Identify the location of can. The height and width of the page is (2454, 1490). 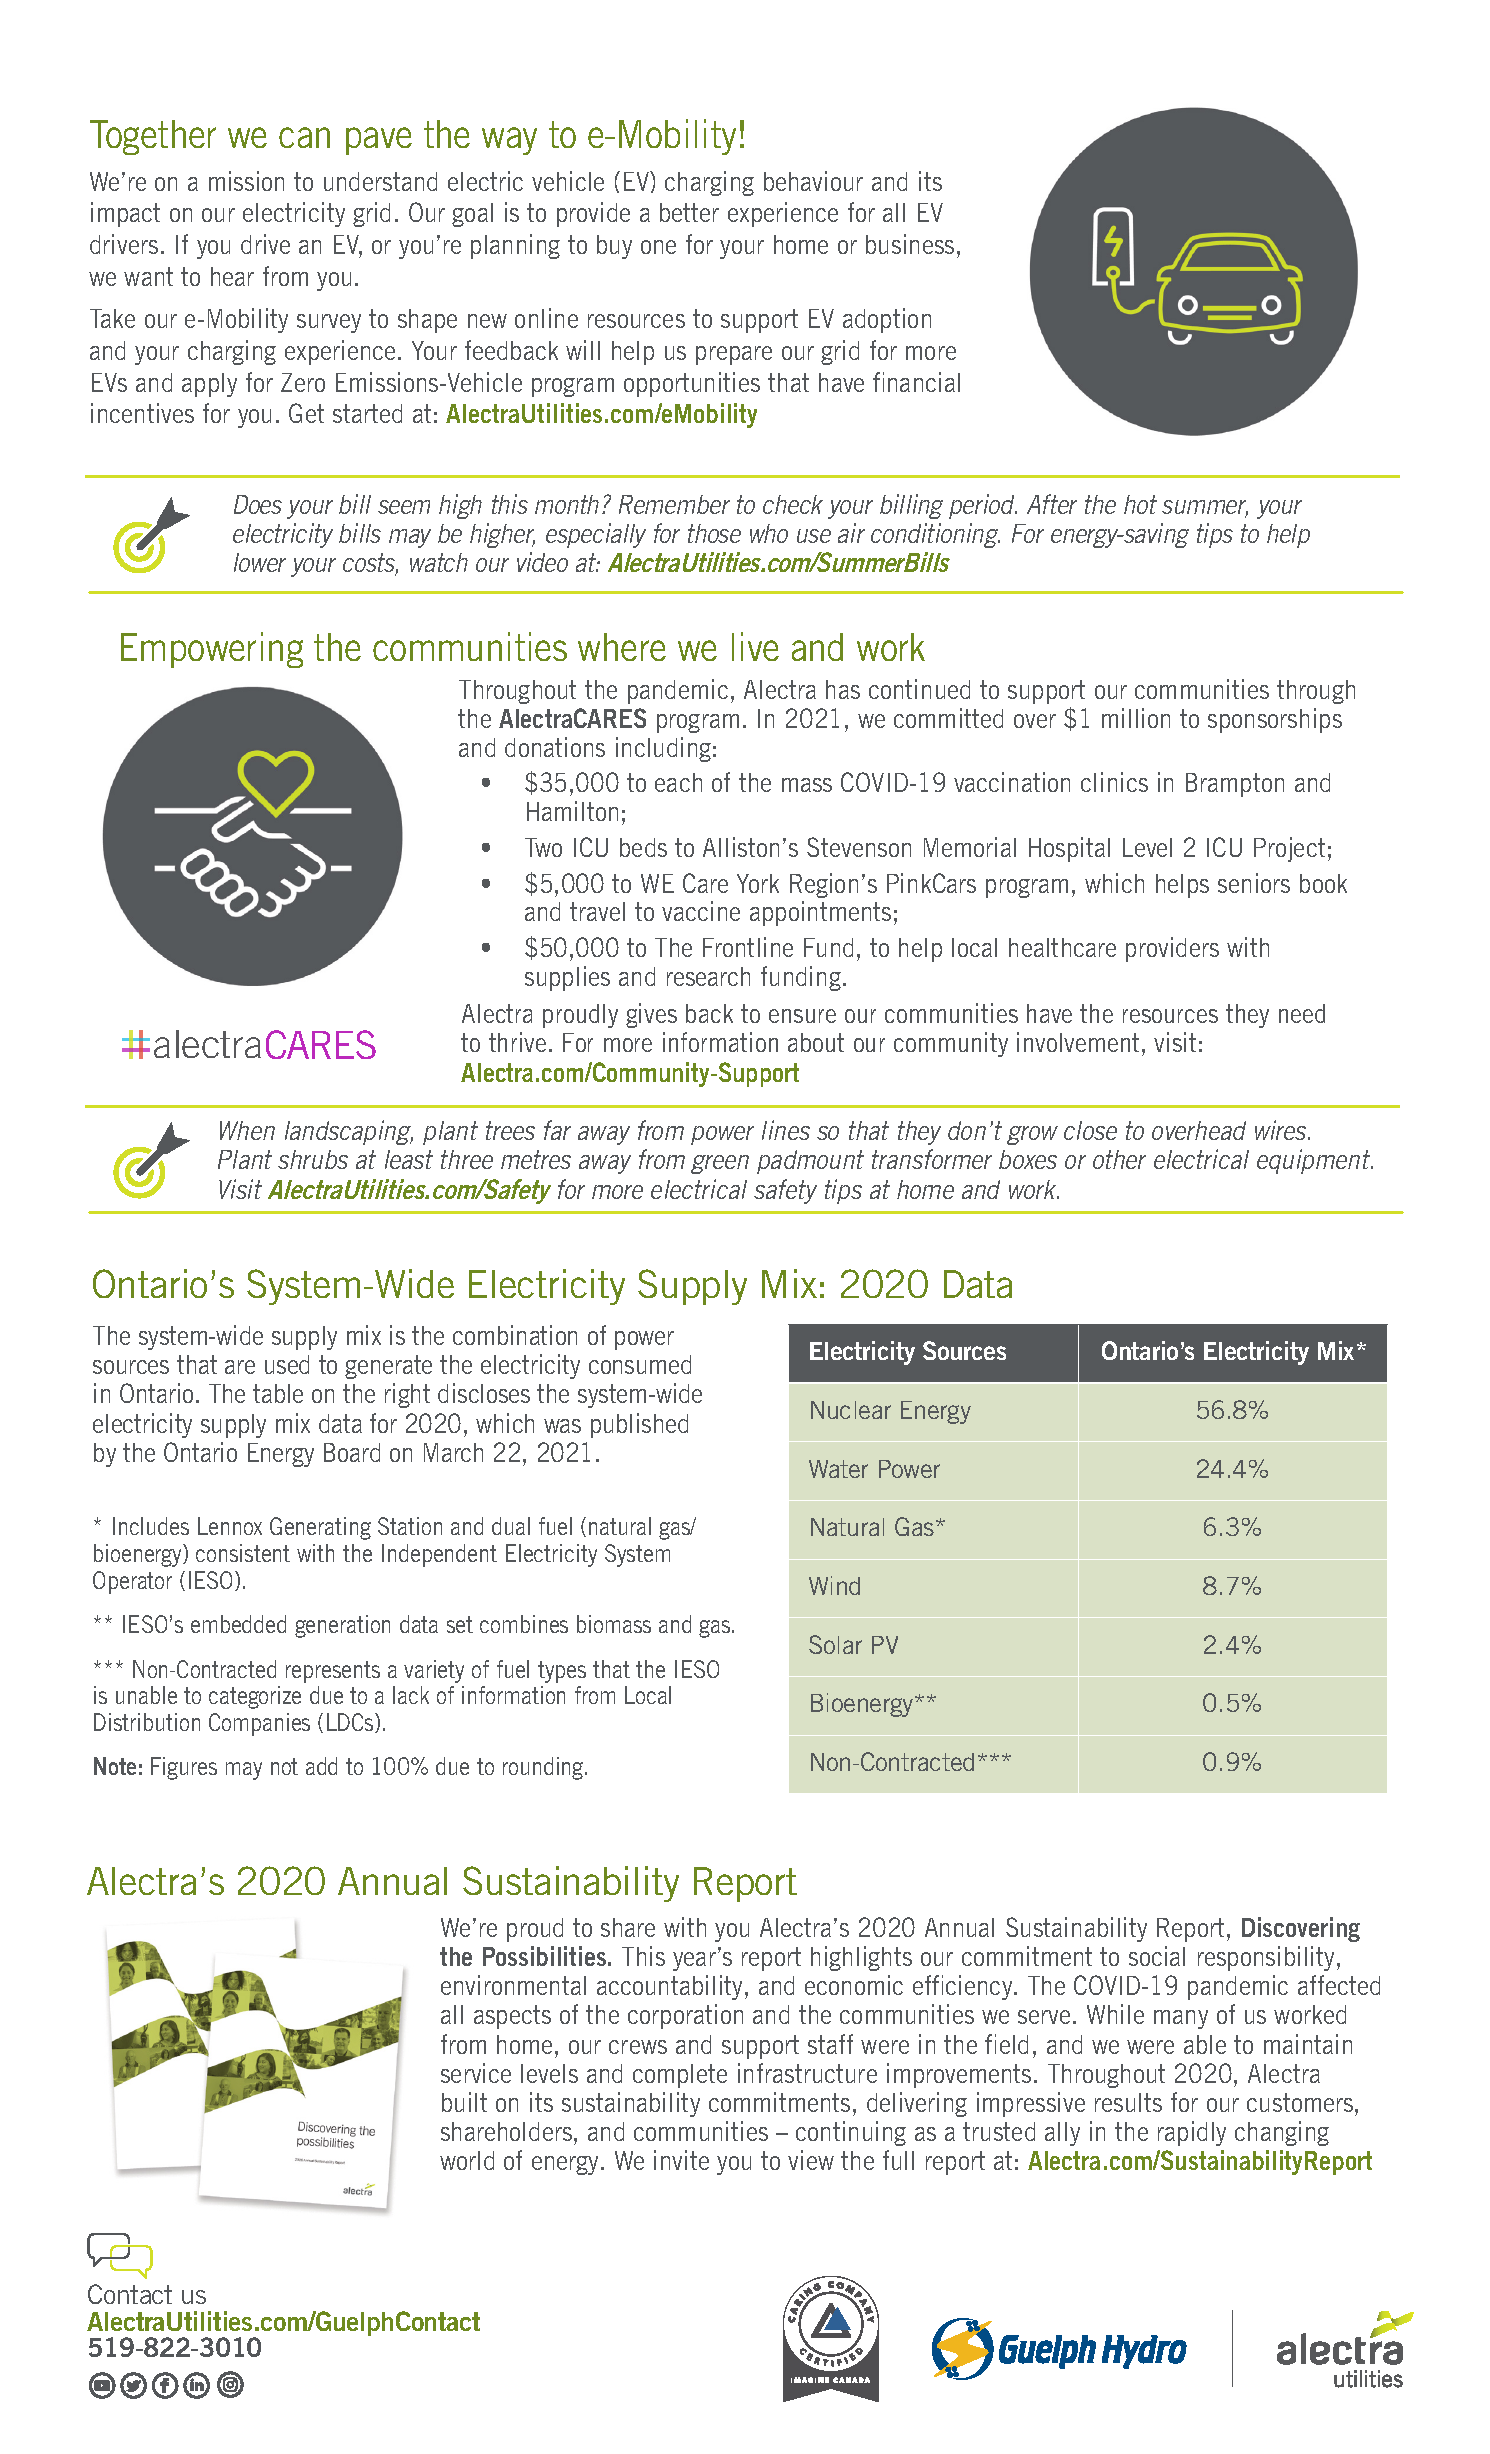
(304, 137).
